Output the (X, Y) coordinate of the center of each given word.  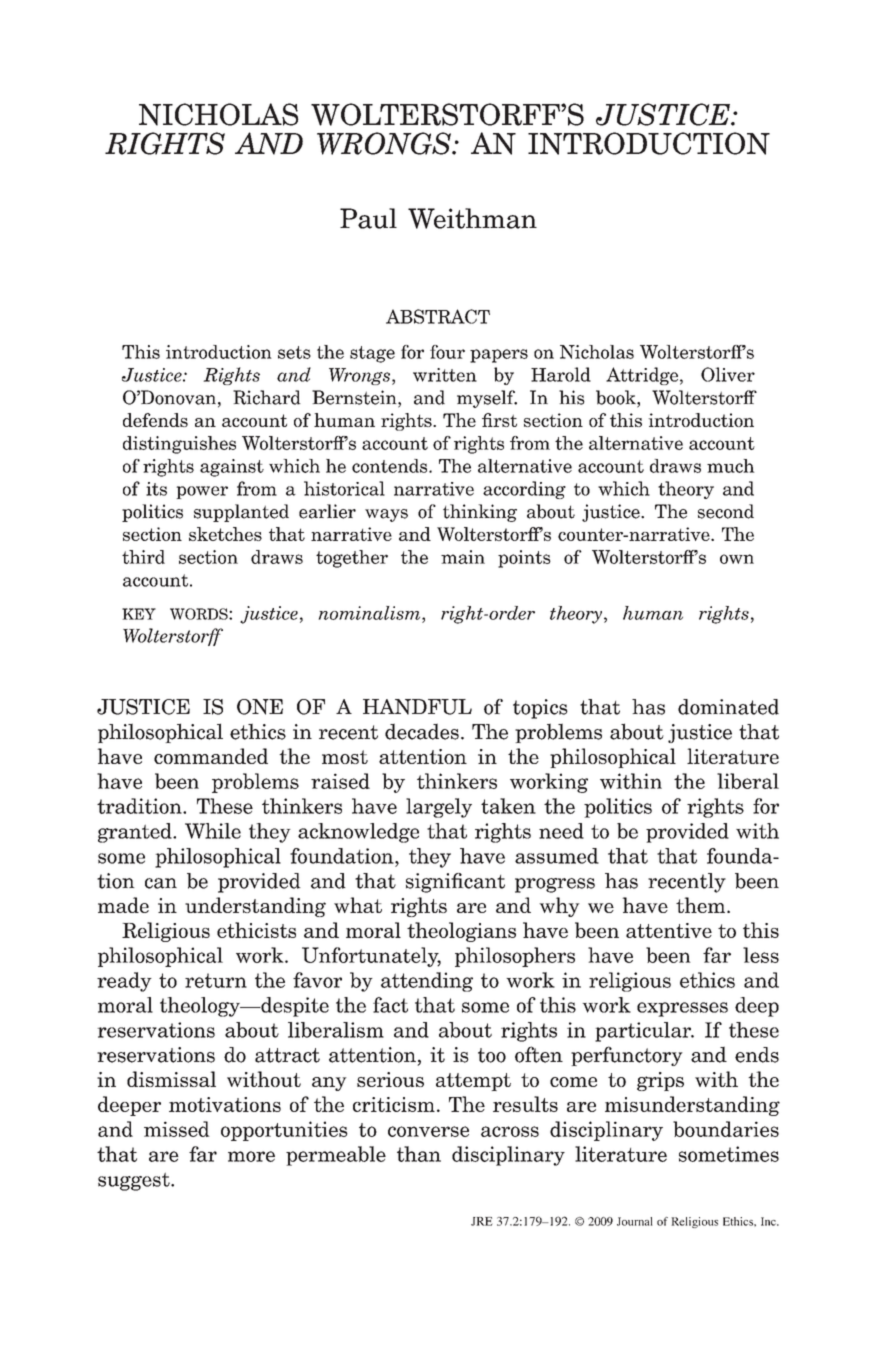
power (202, 492)
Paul (368, 218)
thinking (480, 513)
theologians (461, 932)
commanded (211, 756)
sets (294, 352)
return (216, 980)
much (731, 466)
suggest (135, 1182)
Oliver (728, 374)
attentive (669, 930)
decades (422, 731)
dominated (728, 707)
